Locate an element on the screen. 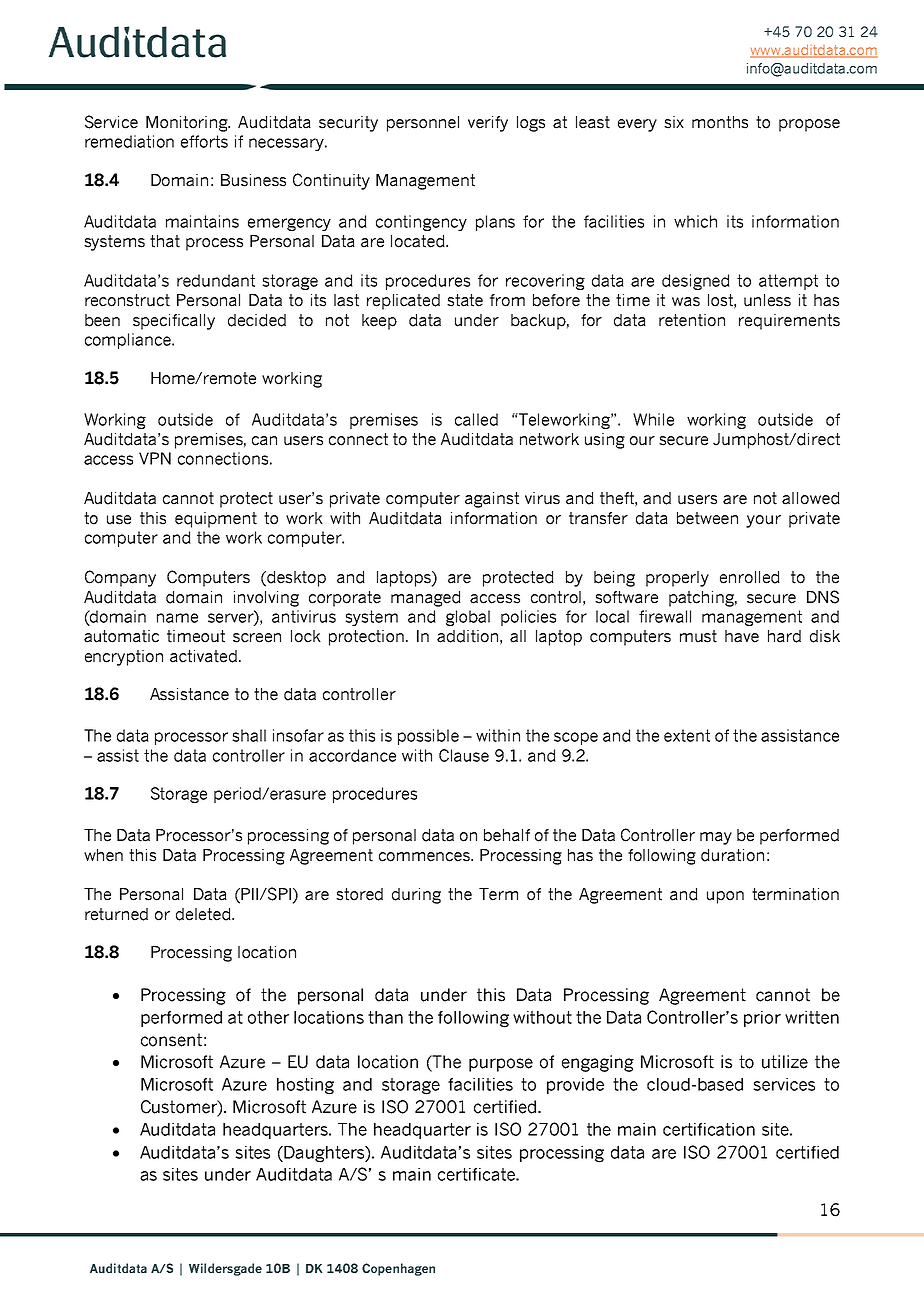  extent is located at coordinates (687, 735).
